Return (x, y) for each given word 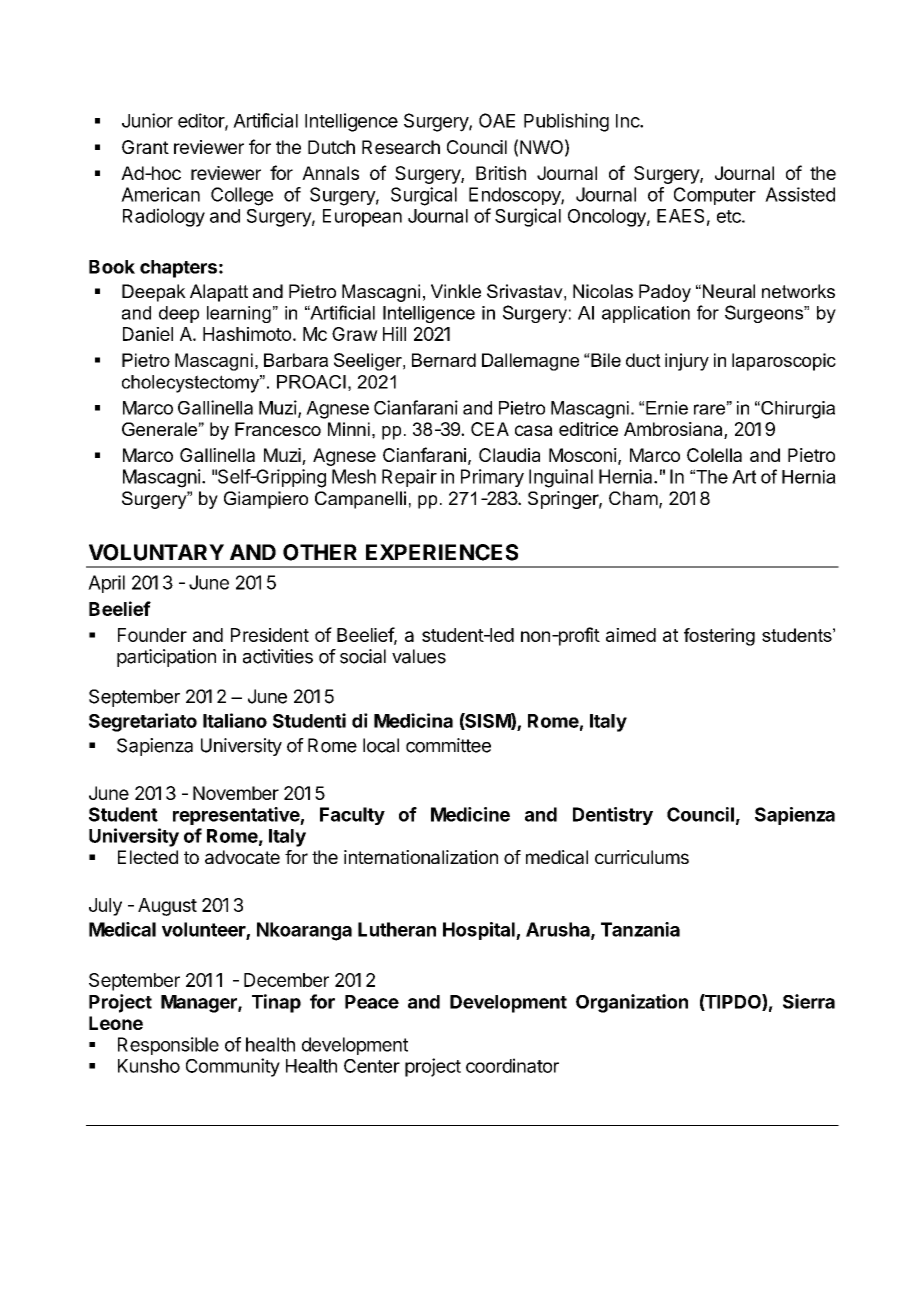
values (419, 656)
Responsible (168, 1046)
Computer (715, 196)
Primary (492, 478)
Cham (633, 498)
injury (687, 362)
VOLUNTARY (156, 552)
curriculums (642, 857)
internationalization (421, 857)
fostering (719, 637)
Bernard (444, 360)
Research (401, 147)
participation (166, 658)
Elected (148, 857)
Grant (145, 147)
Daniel (148, 334)
